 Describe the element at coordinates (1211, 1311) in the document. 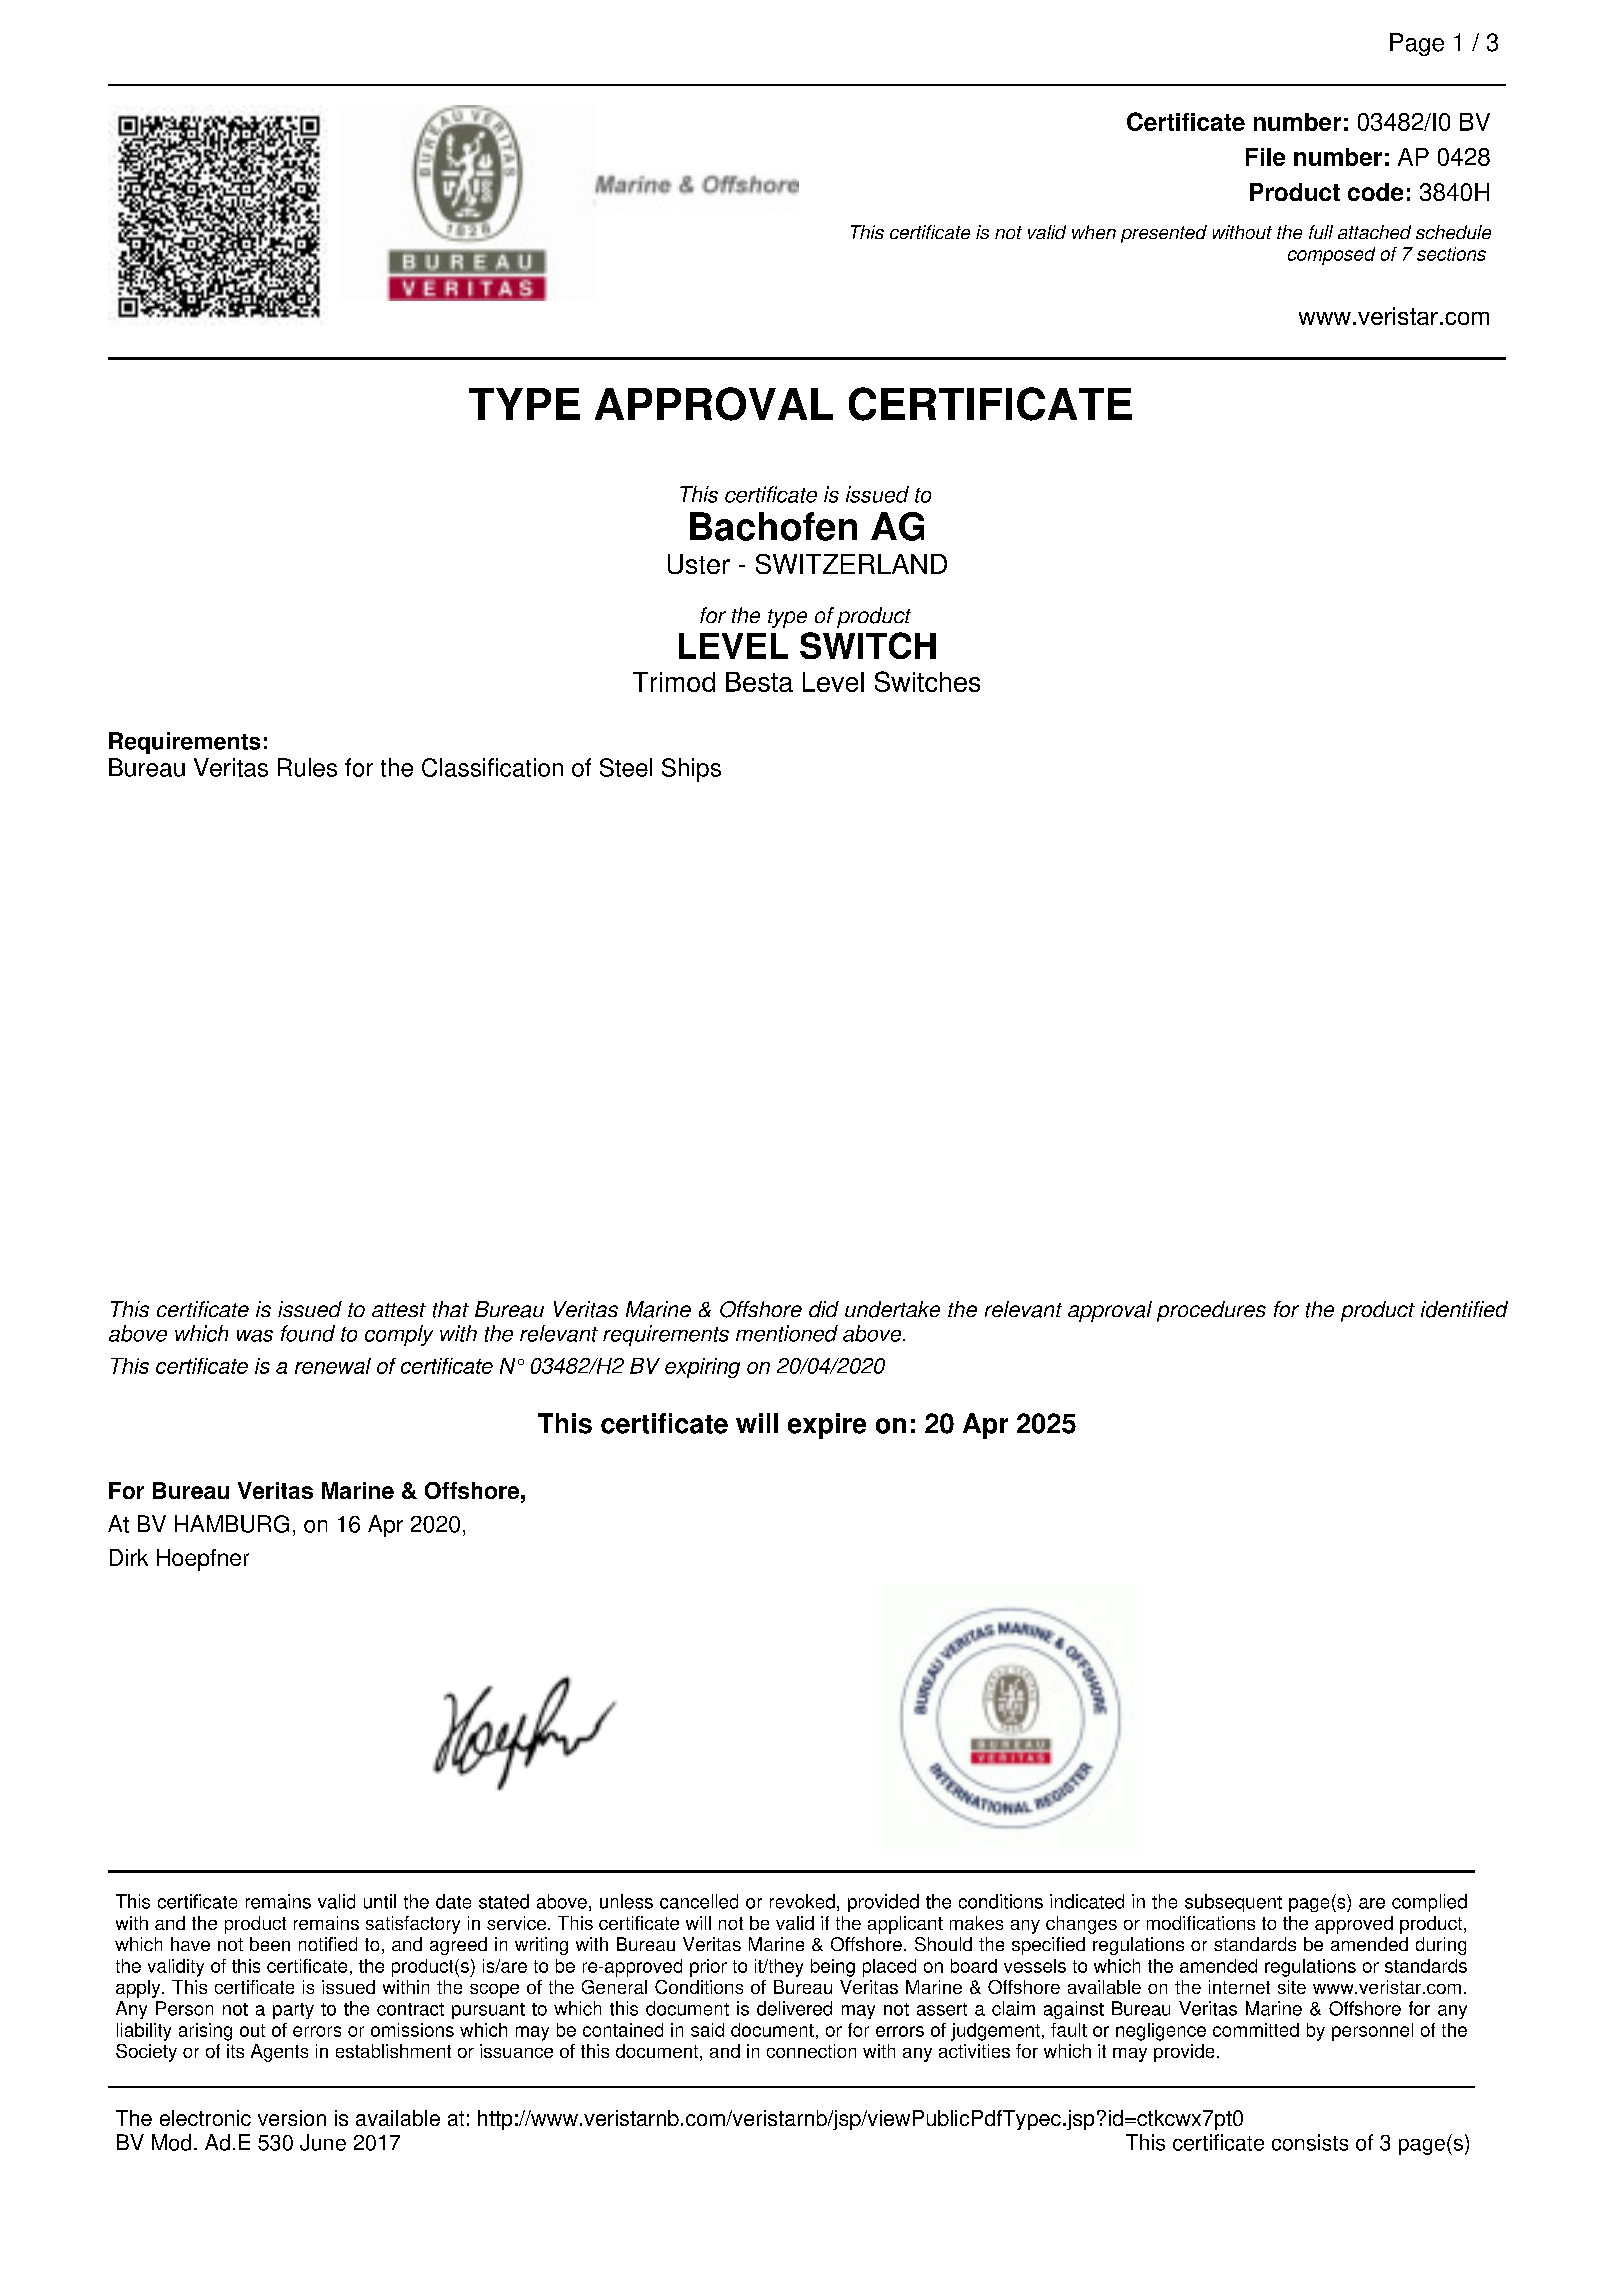

I see `procedures` at that location.
